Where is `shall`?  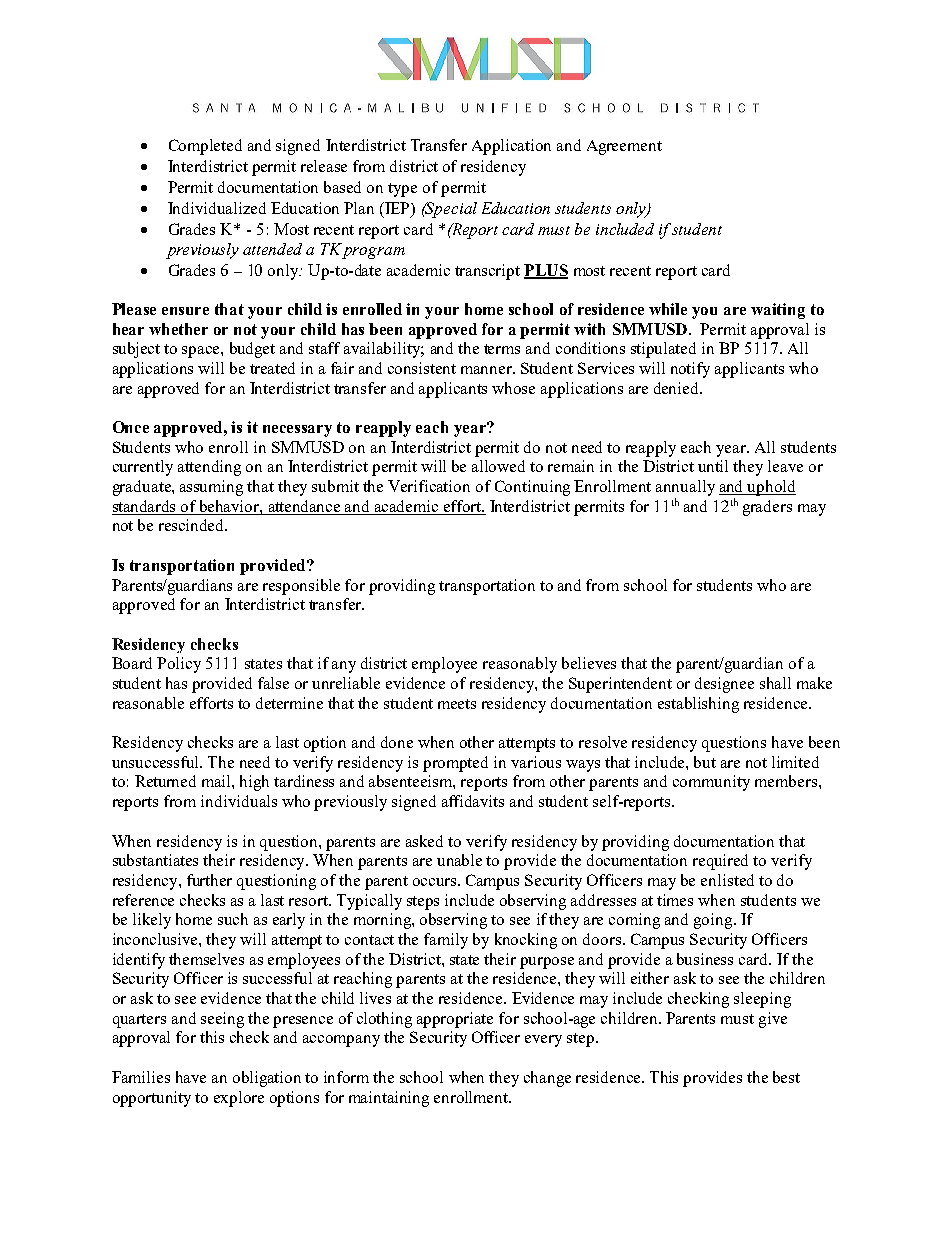 shall is located at coordinates (775, 683).
